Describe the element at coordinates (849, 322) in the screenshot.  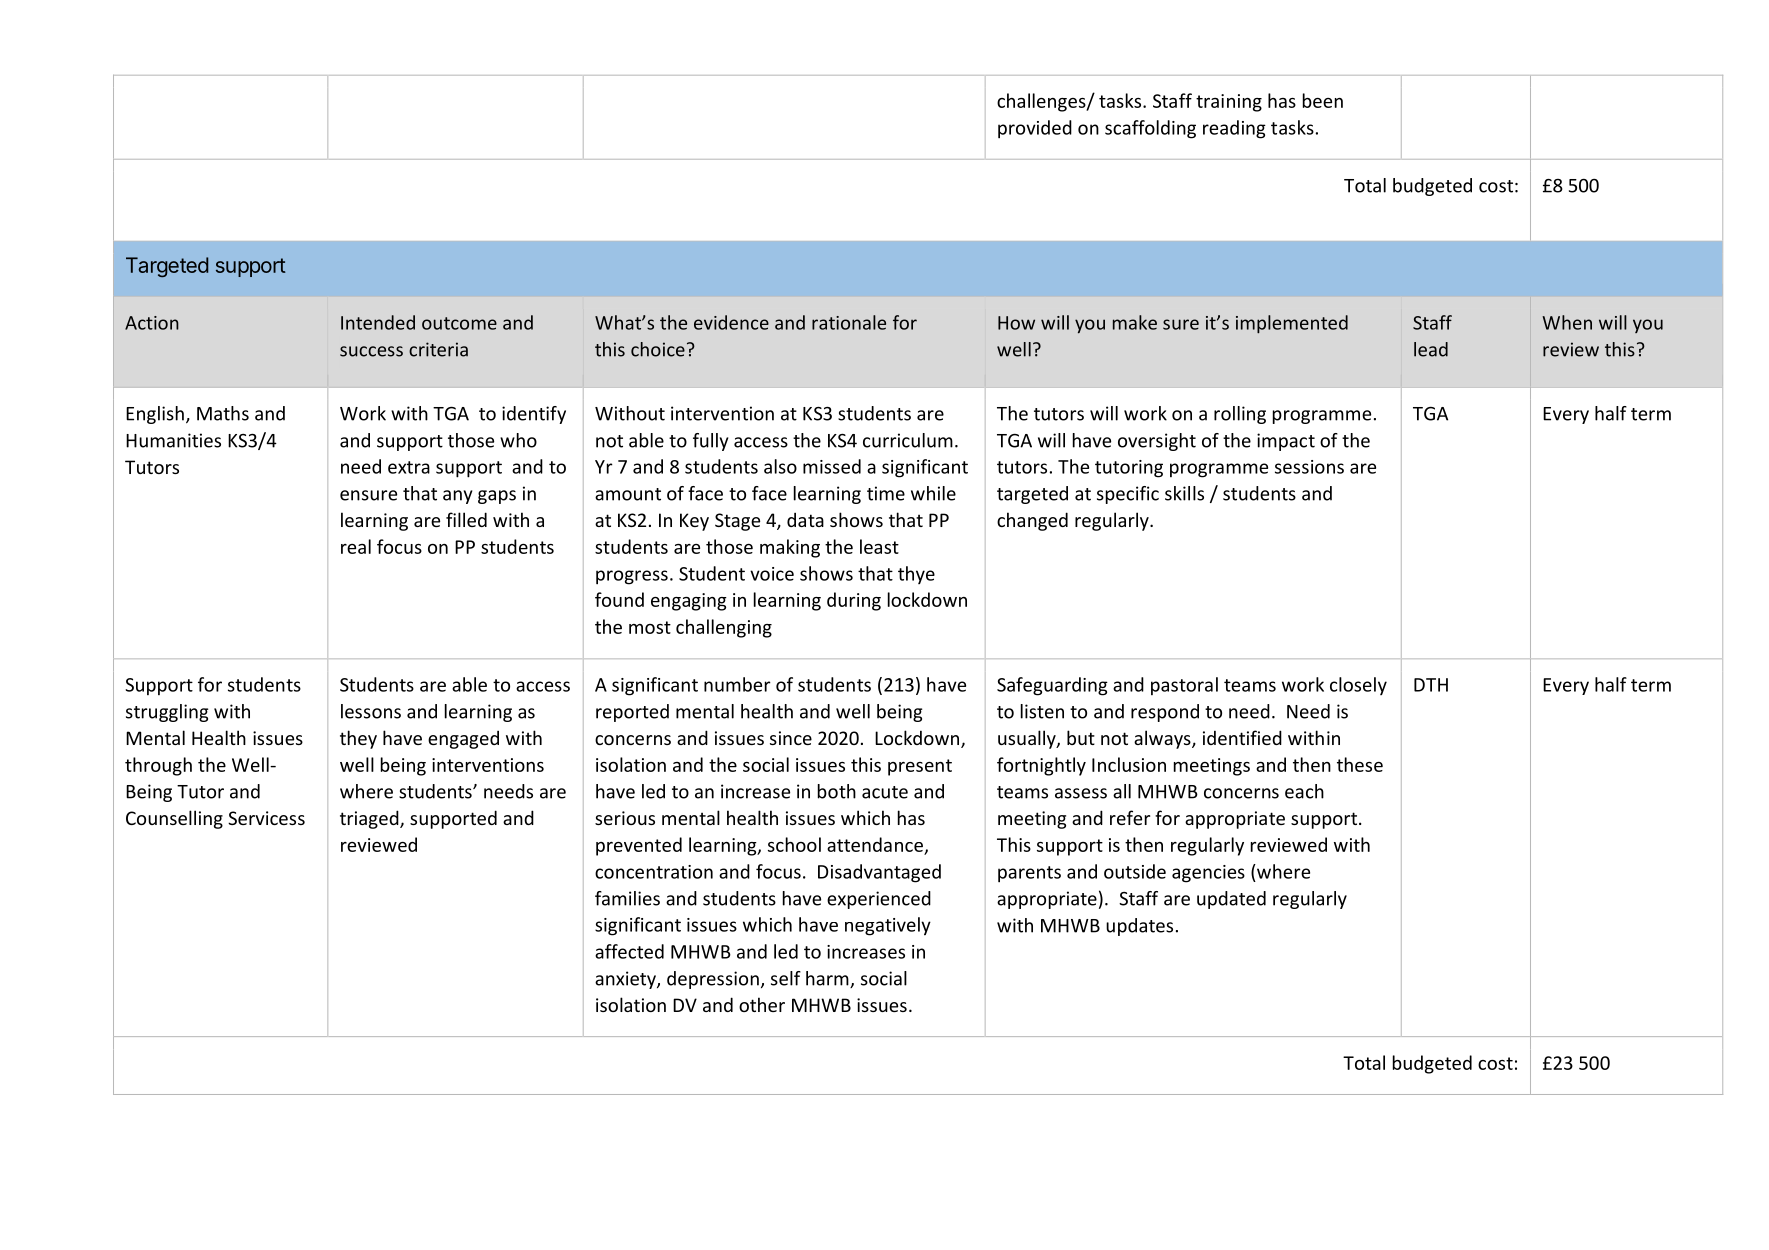
I see `rationale` at that location.
